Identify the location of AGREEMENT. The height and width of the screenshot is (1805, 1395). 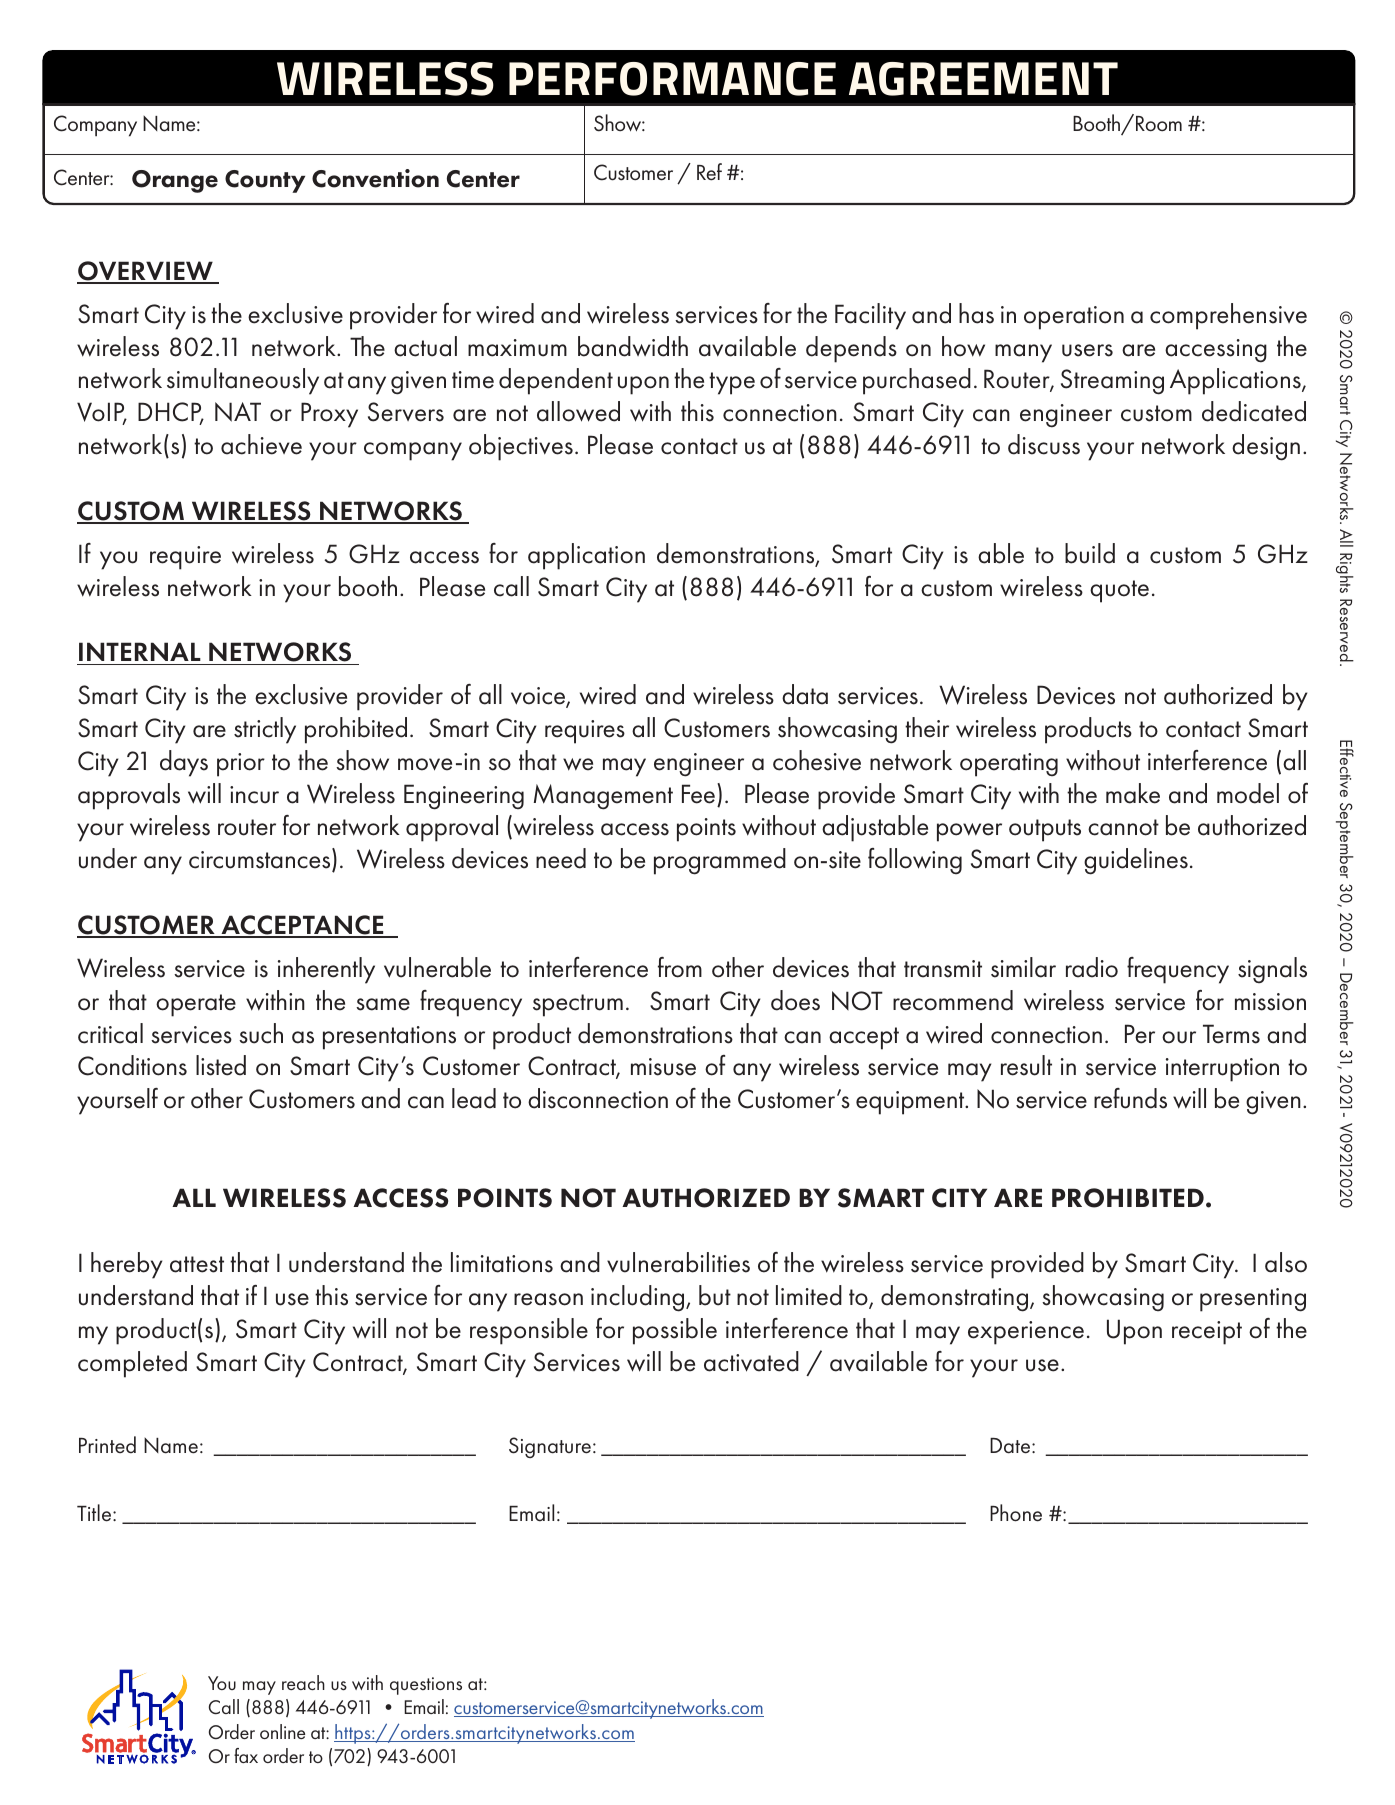
(983, 79).
